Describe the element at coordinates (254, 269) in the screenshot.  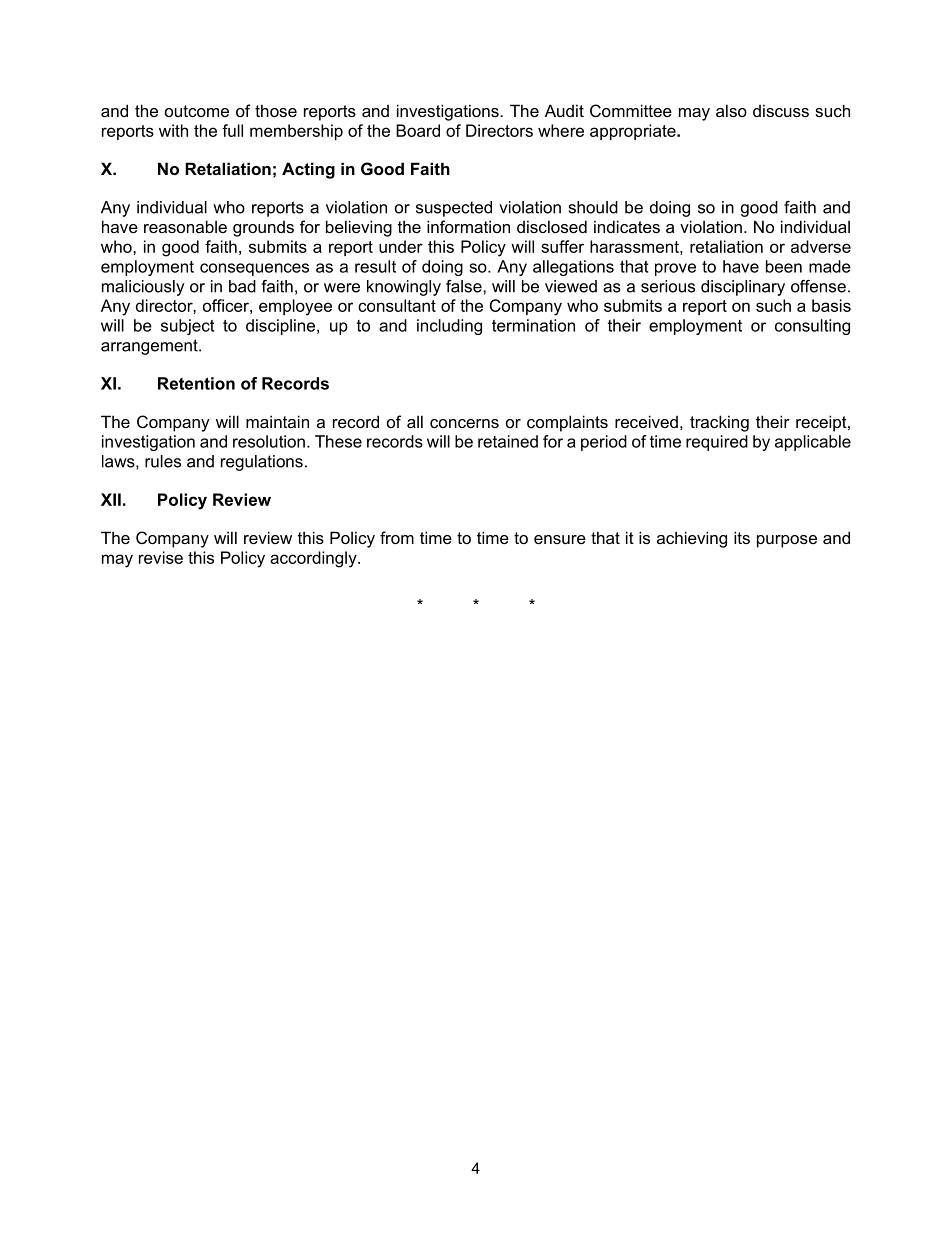
I see `consequences` at that location.
